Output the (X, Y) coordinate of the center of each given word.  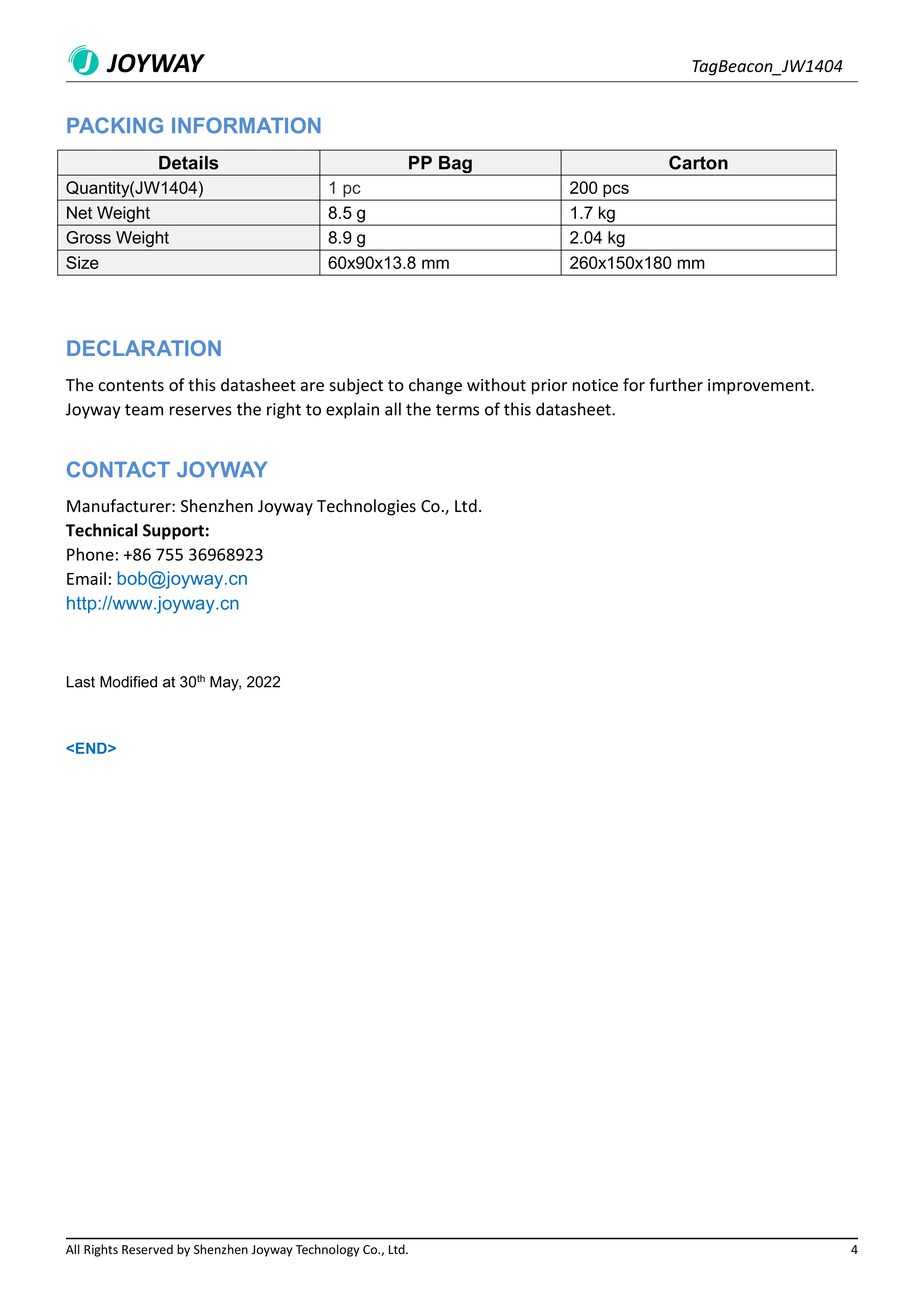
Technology (327, 1250)
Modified (128, 682)
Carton (698, 162)
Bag (455, 166)
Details (189, 163)
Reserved (147, 1249)
